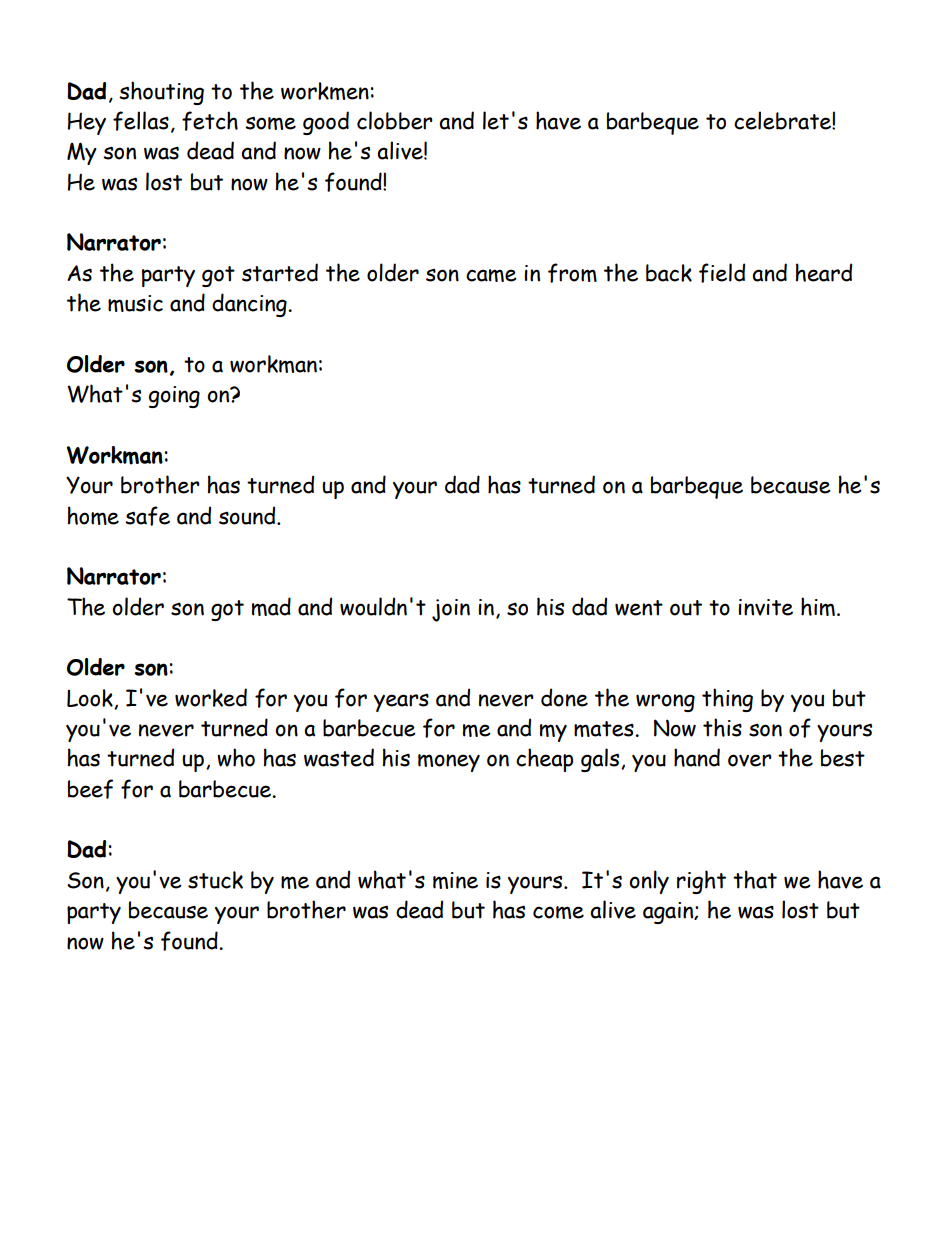 The height and width of the page is (1233, 952). Describe the element at coordinates (455, 880) in the page. I see `mine` at that location.
